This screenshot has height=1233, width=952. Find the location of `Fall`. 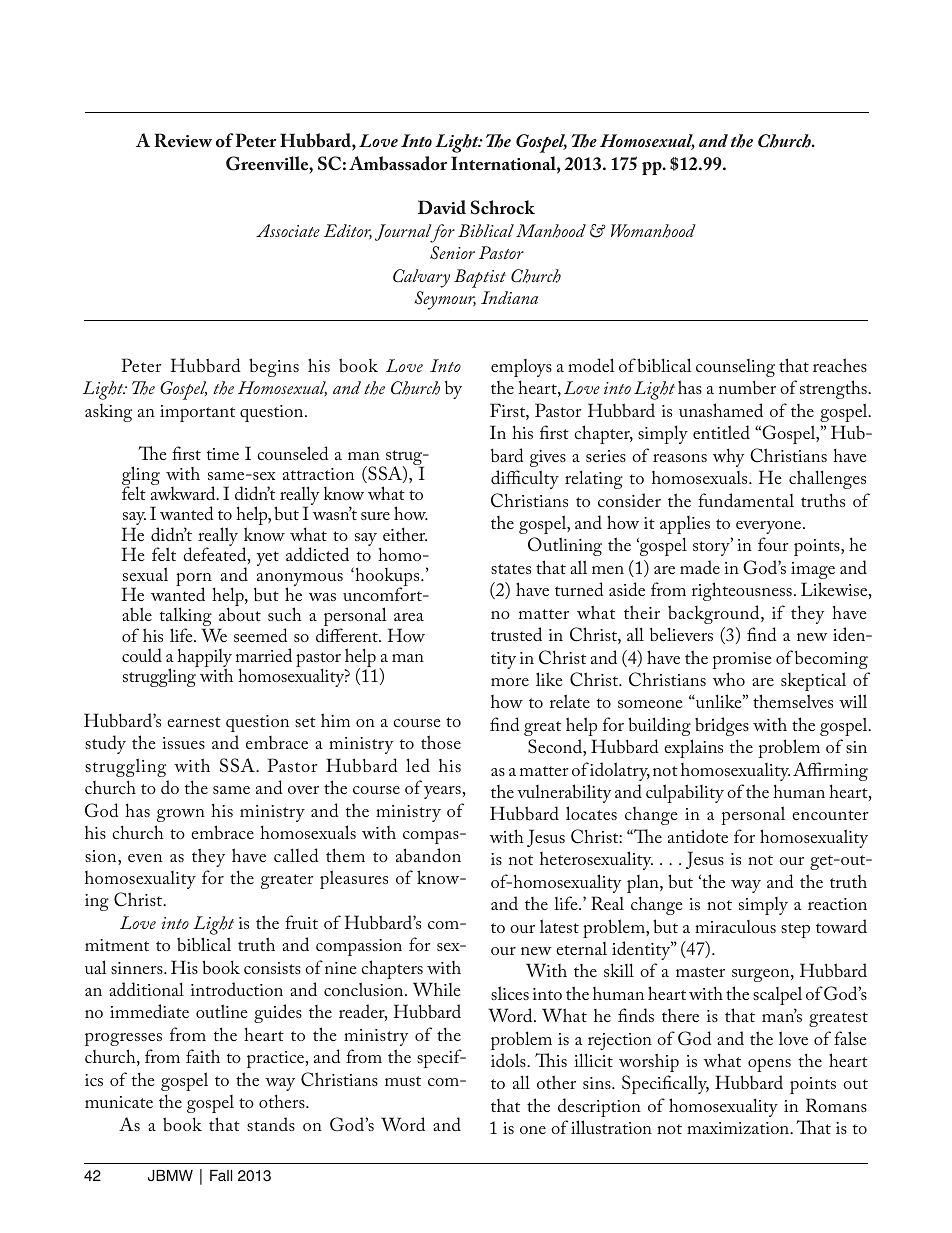

Fall is located at coordinates (221, 1175).
